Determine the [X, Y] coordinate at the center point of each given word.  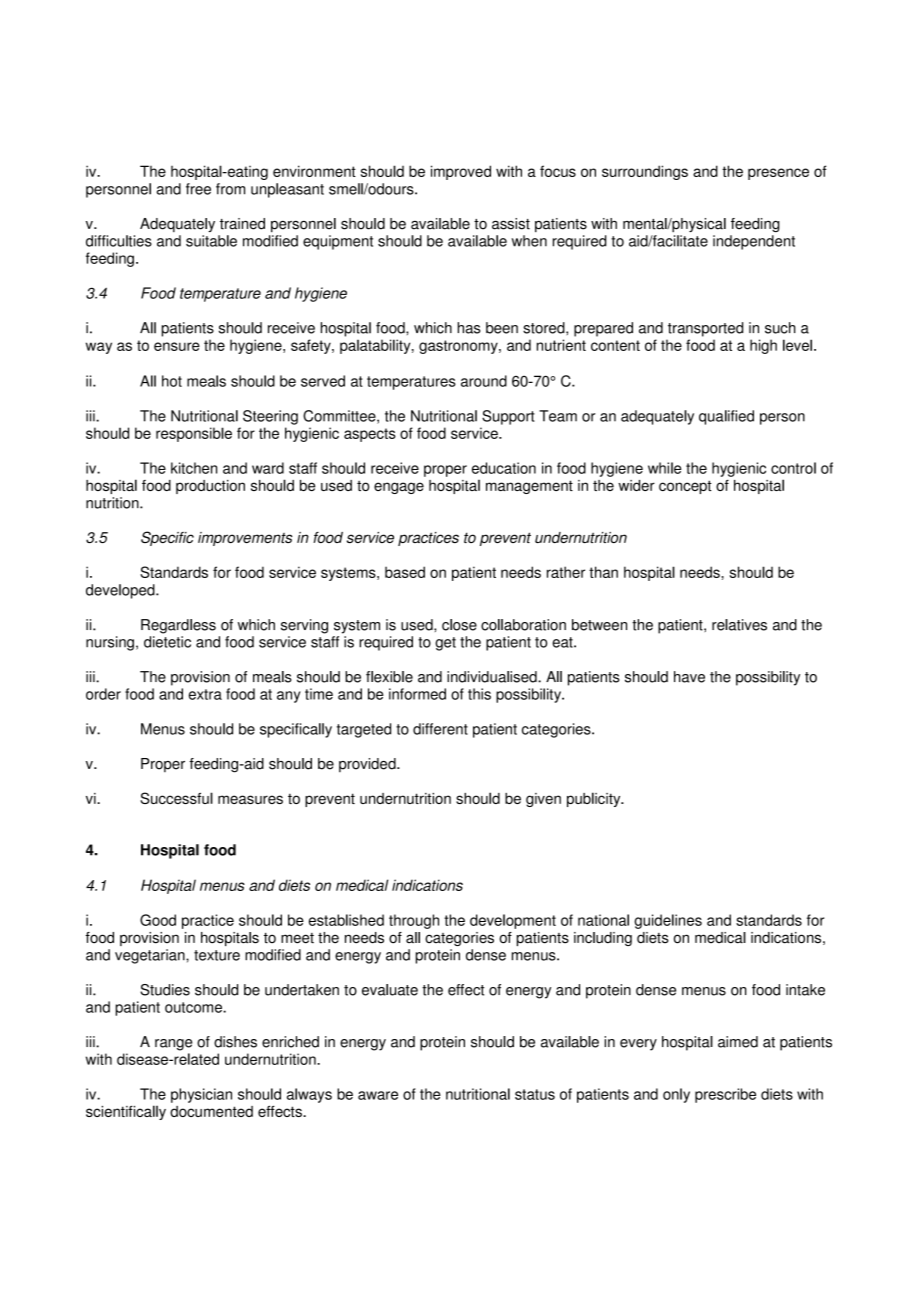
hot [172, 381]
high [763, 346]
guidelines [668, 921]
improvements [245, 539]
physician [201, 1095]
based [405, 572]
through [414, 921]
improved [461, 172]
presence [778, 174]
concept [685, 487]
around [484, 381]
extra [205, 694]
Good [158, 920]
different [440, 729]
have [689, 677]
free [198, 189]
